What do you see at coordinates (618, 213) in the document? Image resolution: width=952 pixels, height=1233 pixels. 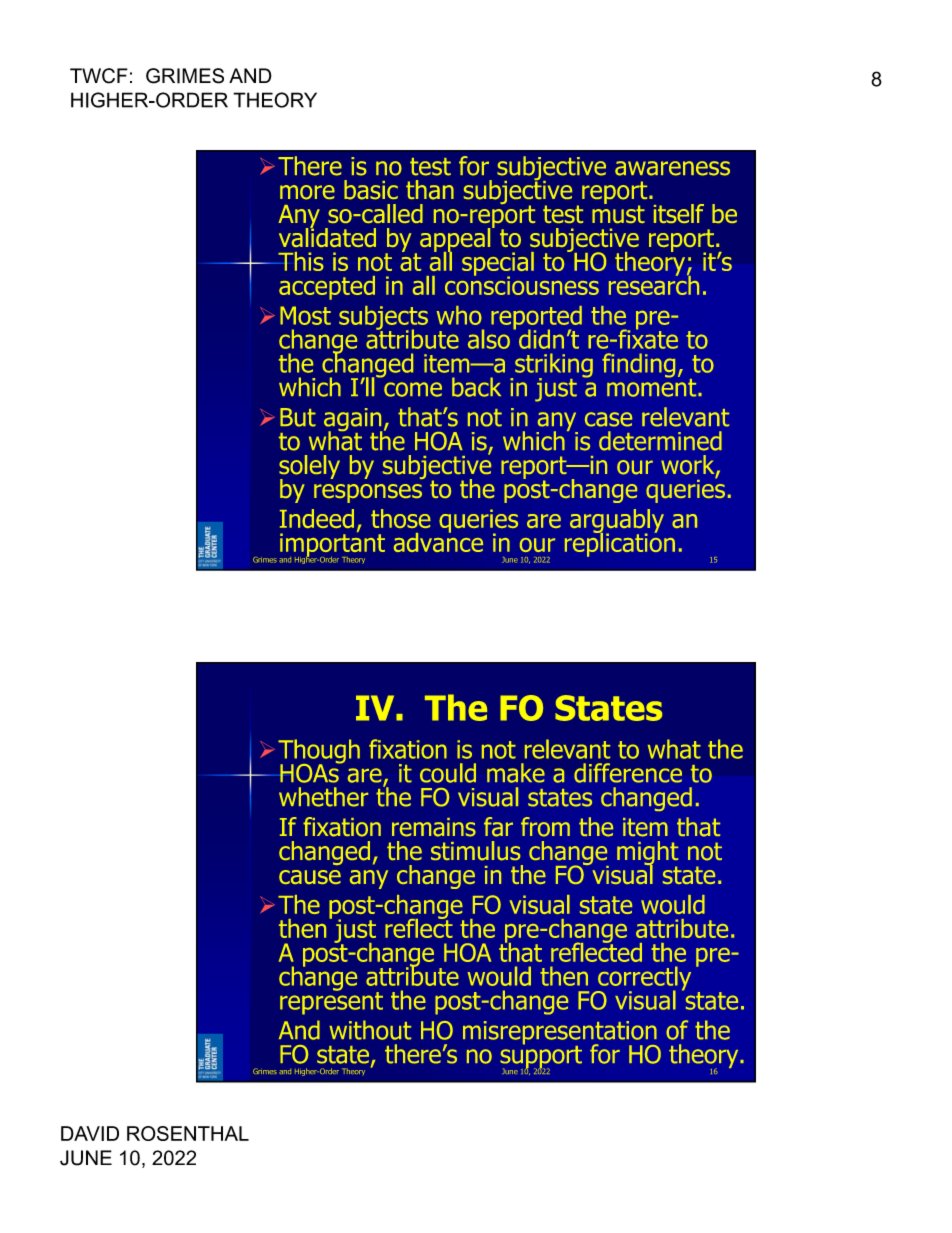 I see `must` at bounding box center [618, 213].
